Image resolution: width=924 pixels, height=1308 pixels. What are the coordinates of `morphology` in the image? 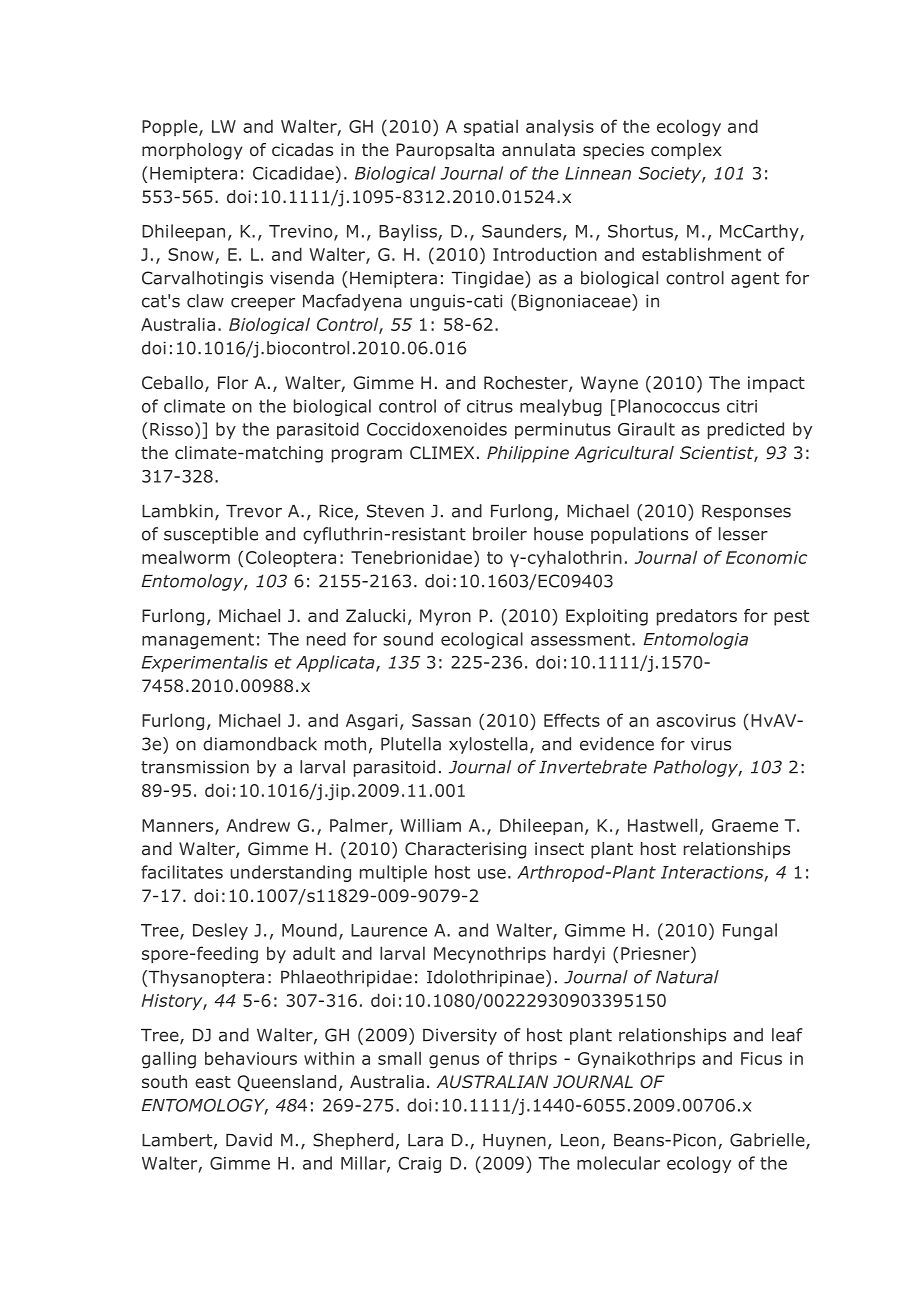 It's located at (192, 151).
